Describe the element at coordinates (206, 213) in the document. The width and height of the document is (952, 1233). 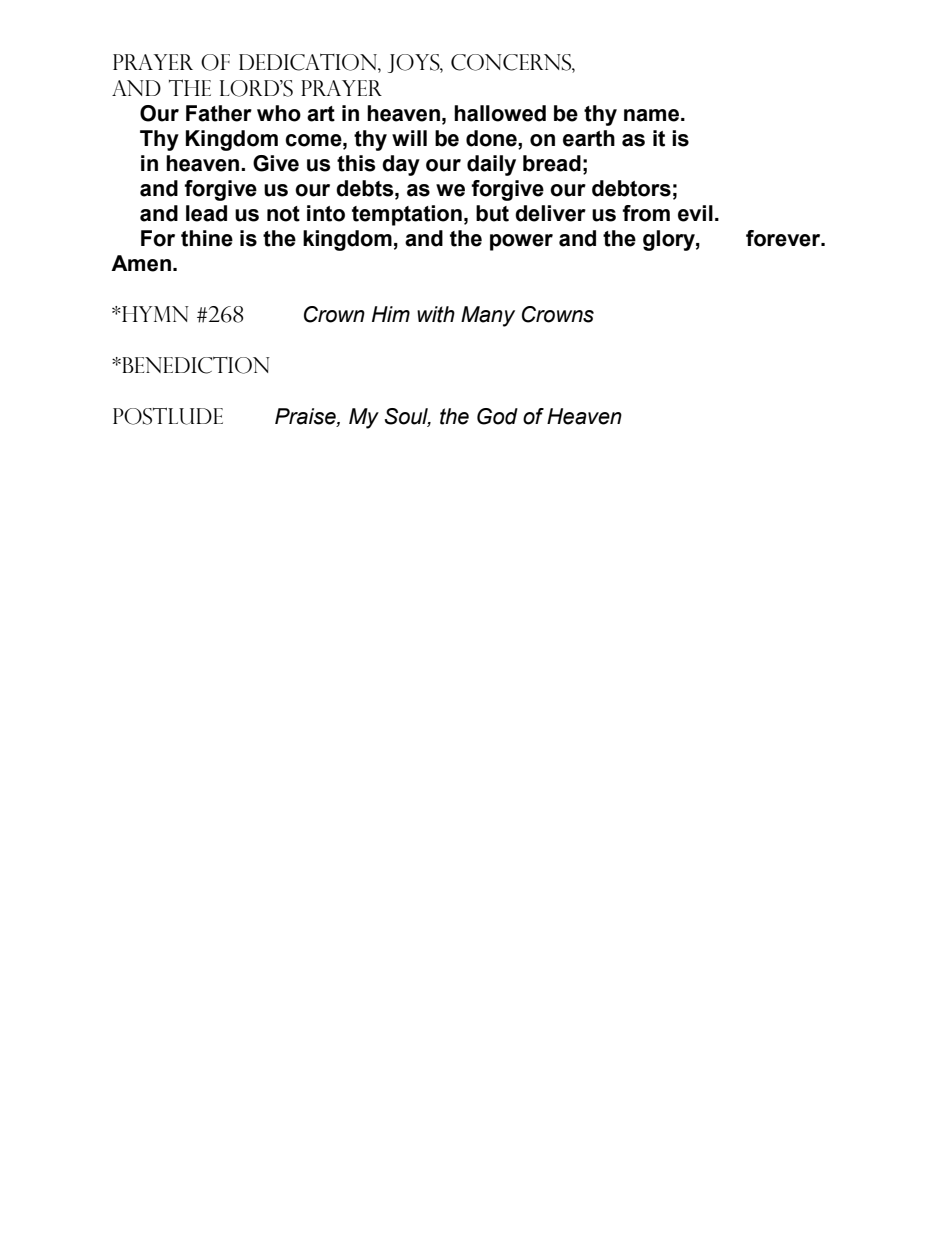
I see `lead` at that location.
